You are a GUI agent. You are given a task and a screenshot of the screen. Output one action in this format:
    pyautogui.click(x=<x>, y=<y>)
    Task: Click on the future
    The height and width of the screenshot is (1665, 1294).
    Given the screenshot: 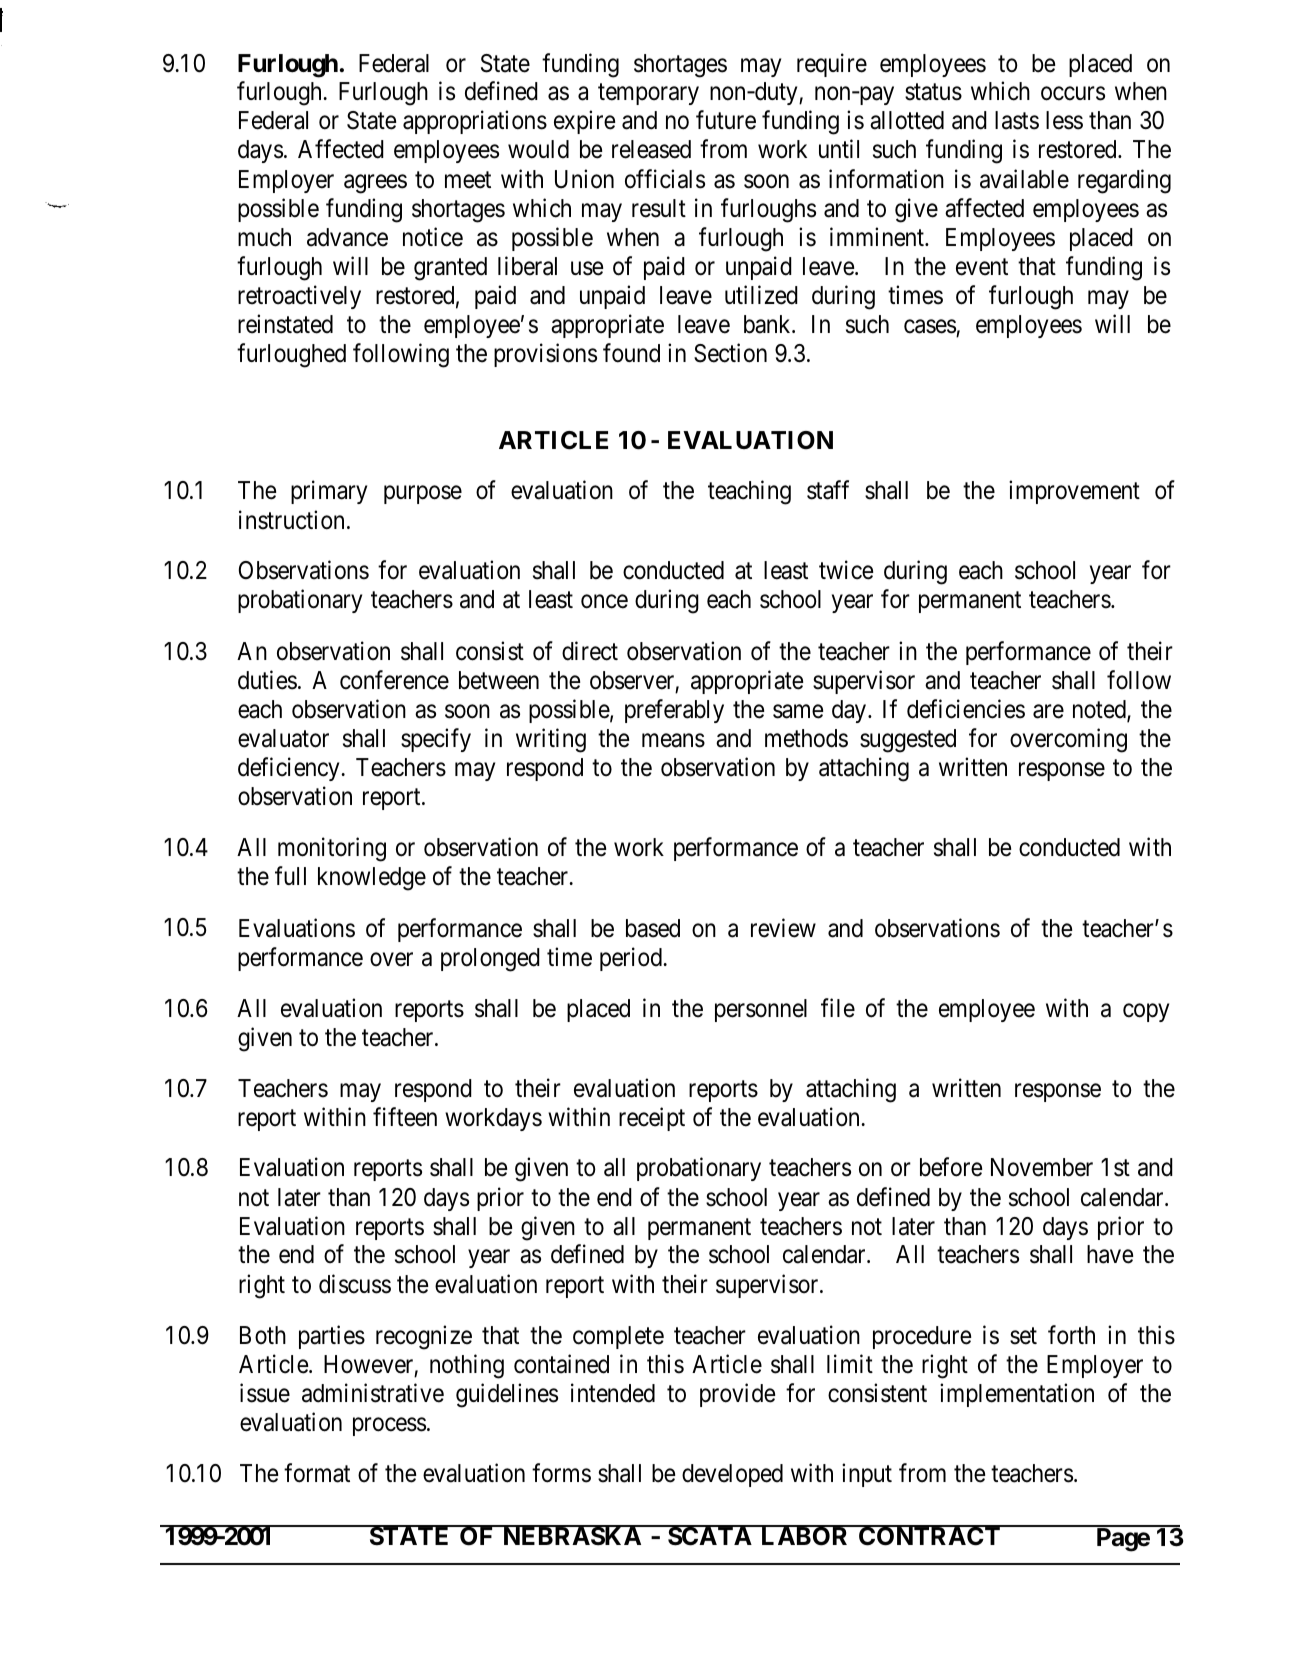 What is the action you would take?
    pyautogui.click(x=726, y=120)
